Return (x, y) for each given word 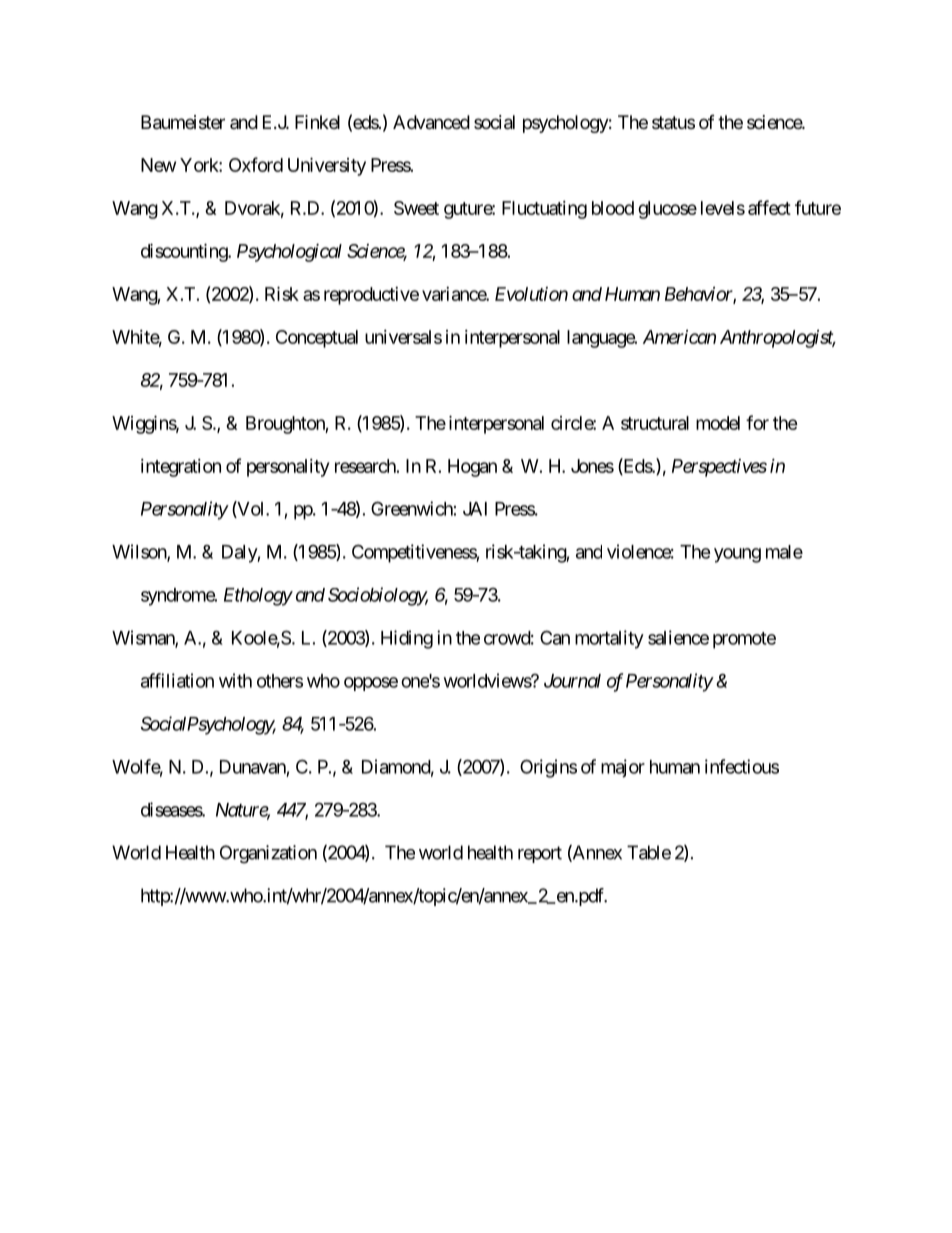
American (679, 337)
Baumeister (183, 122)
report (540, 854)
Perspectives (719, 468)
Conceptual (317, 339)
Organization (268, 854)
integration (181, 468)
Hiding (407, 639)
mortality (609, 639)
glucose (667, 210)
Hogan (472, 468)
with (235, 680)
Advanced (431, 122)
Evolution (531, 294)
